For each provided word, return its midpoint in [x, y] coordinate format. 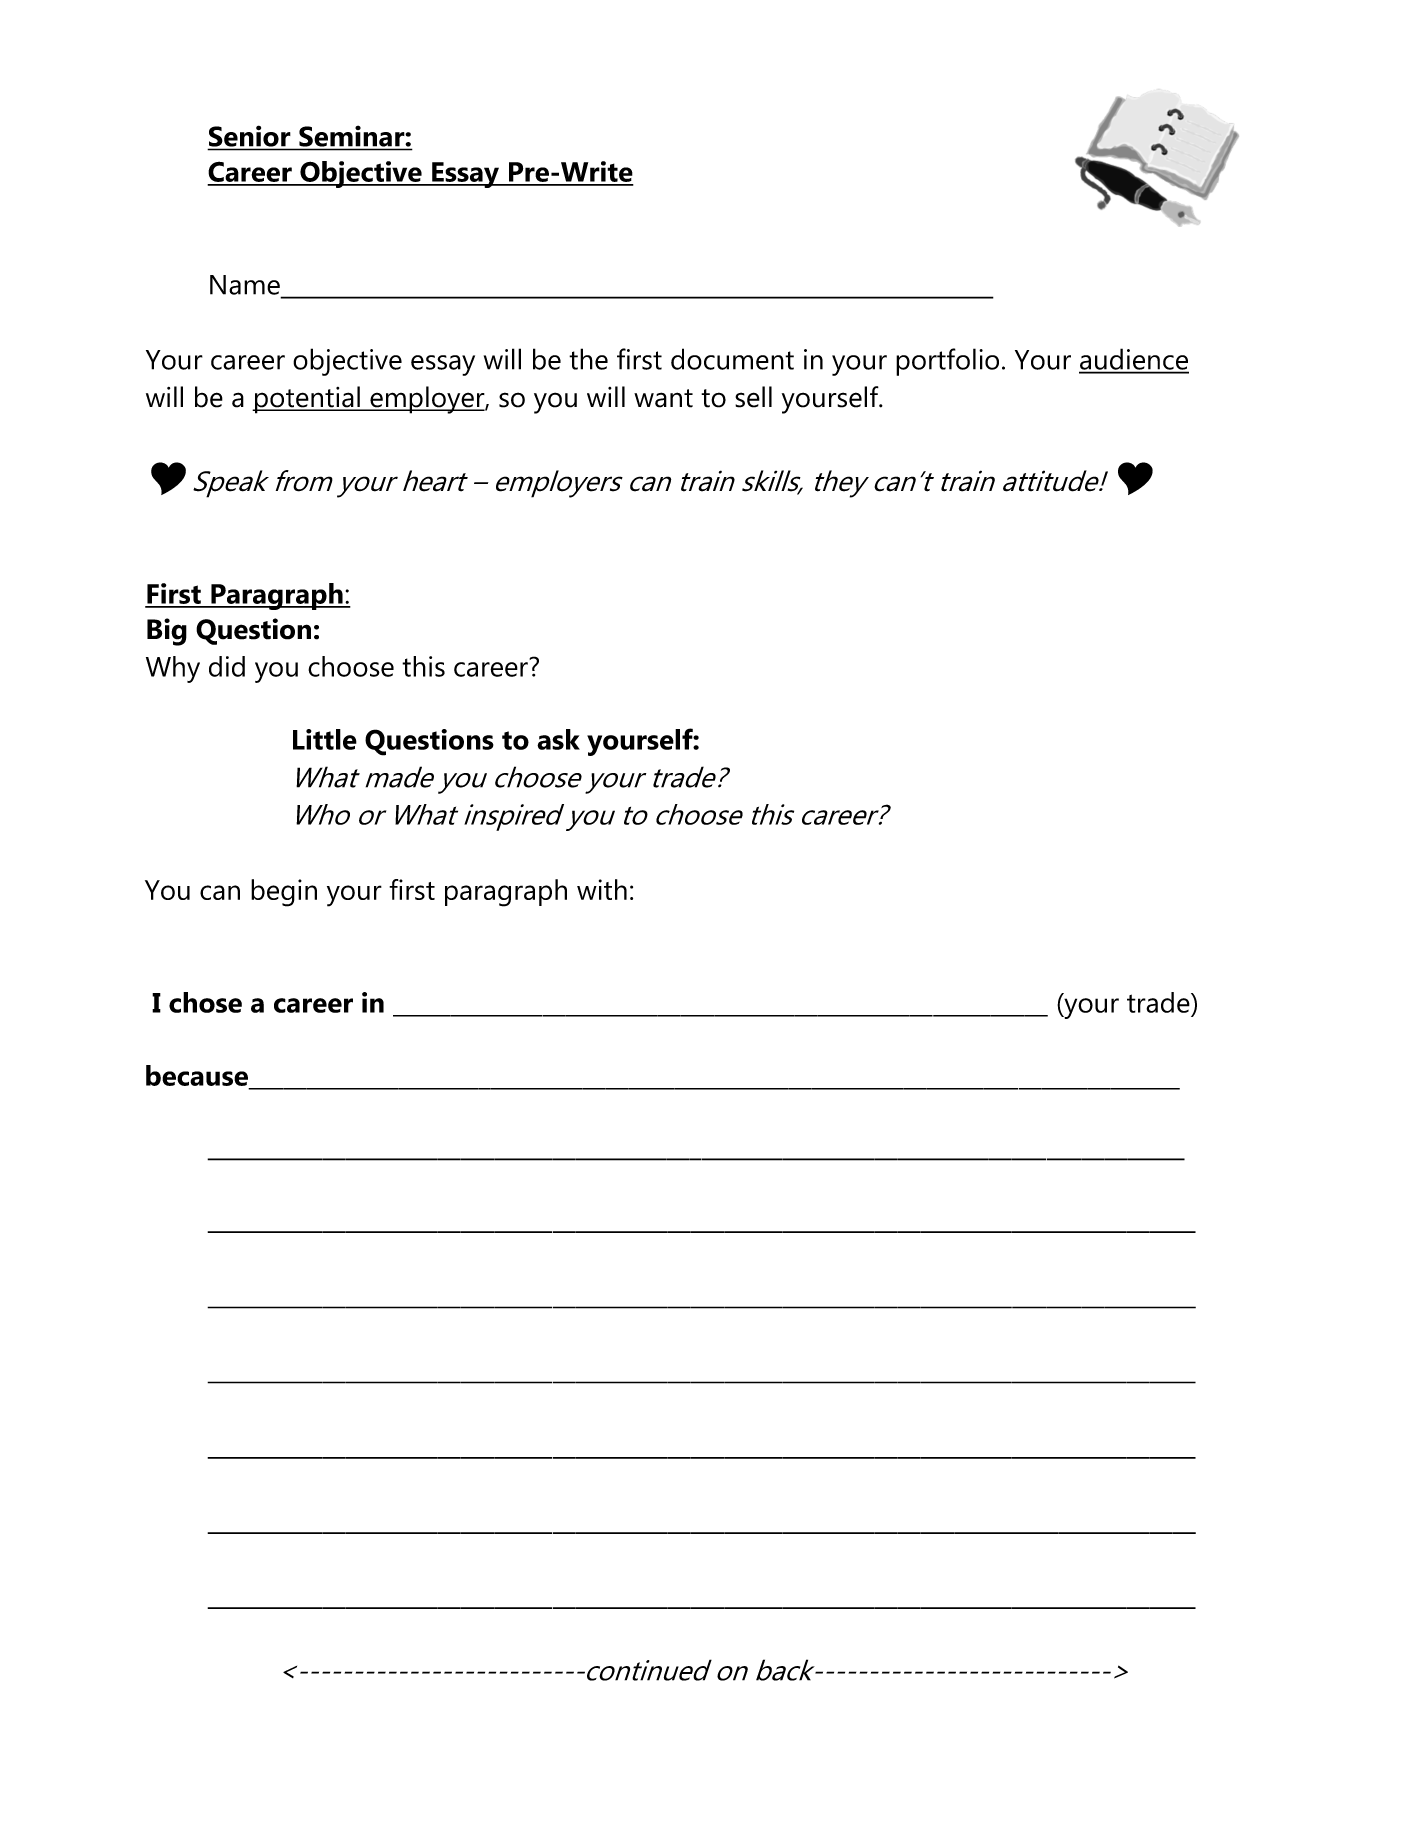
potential [307, 400]
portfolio [947, 362]
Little [325, 739]
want [663, 398]
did [227, 666]
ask [558, 739]
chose [205, 1002]
